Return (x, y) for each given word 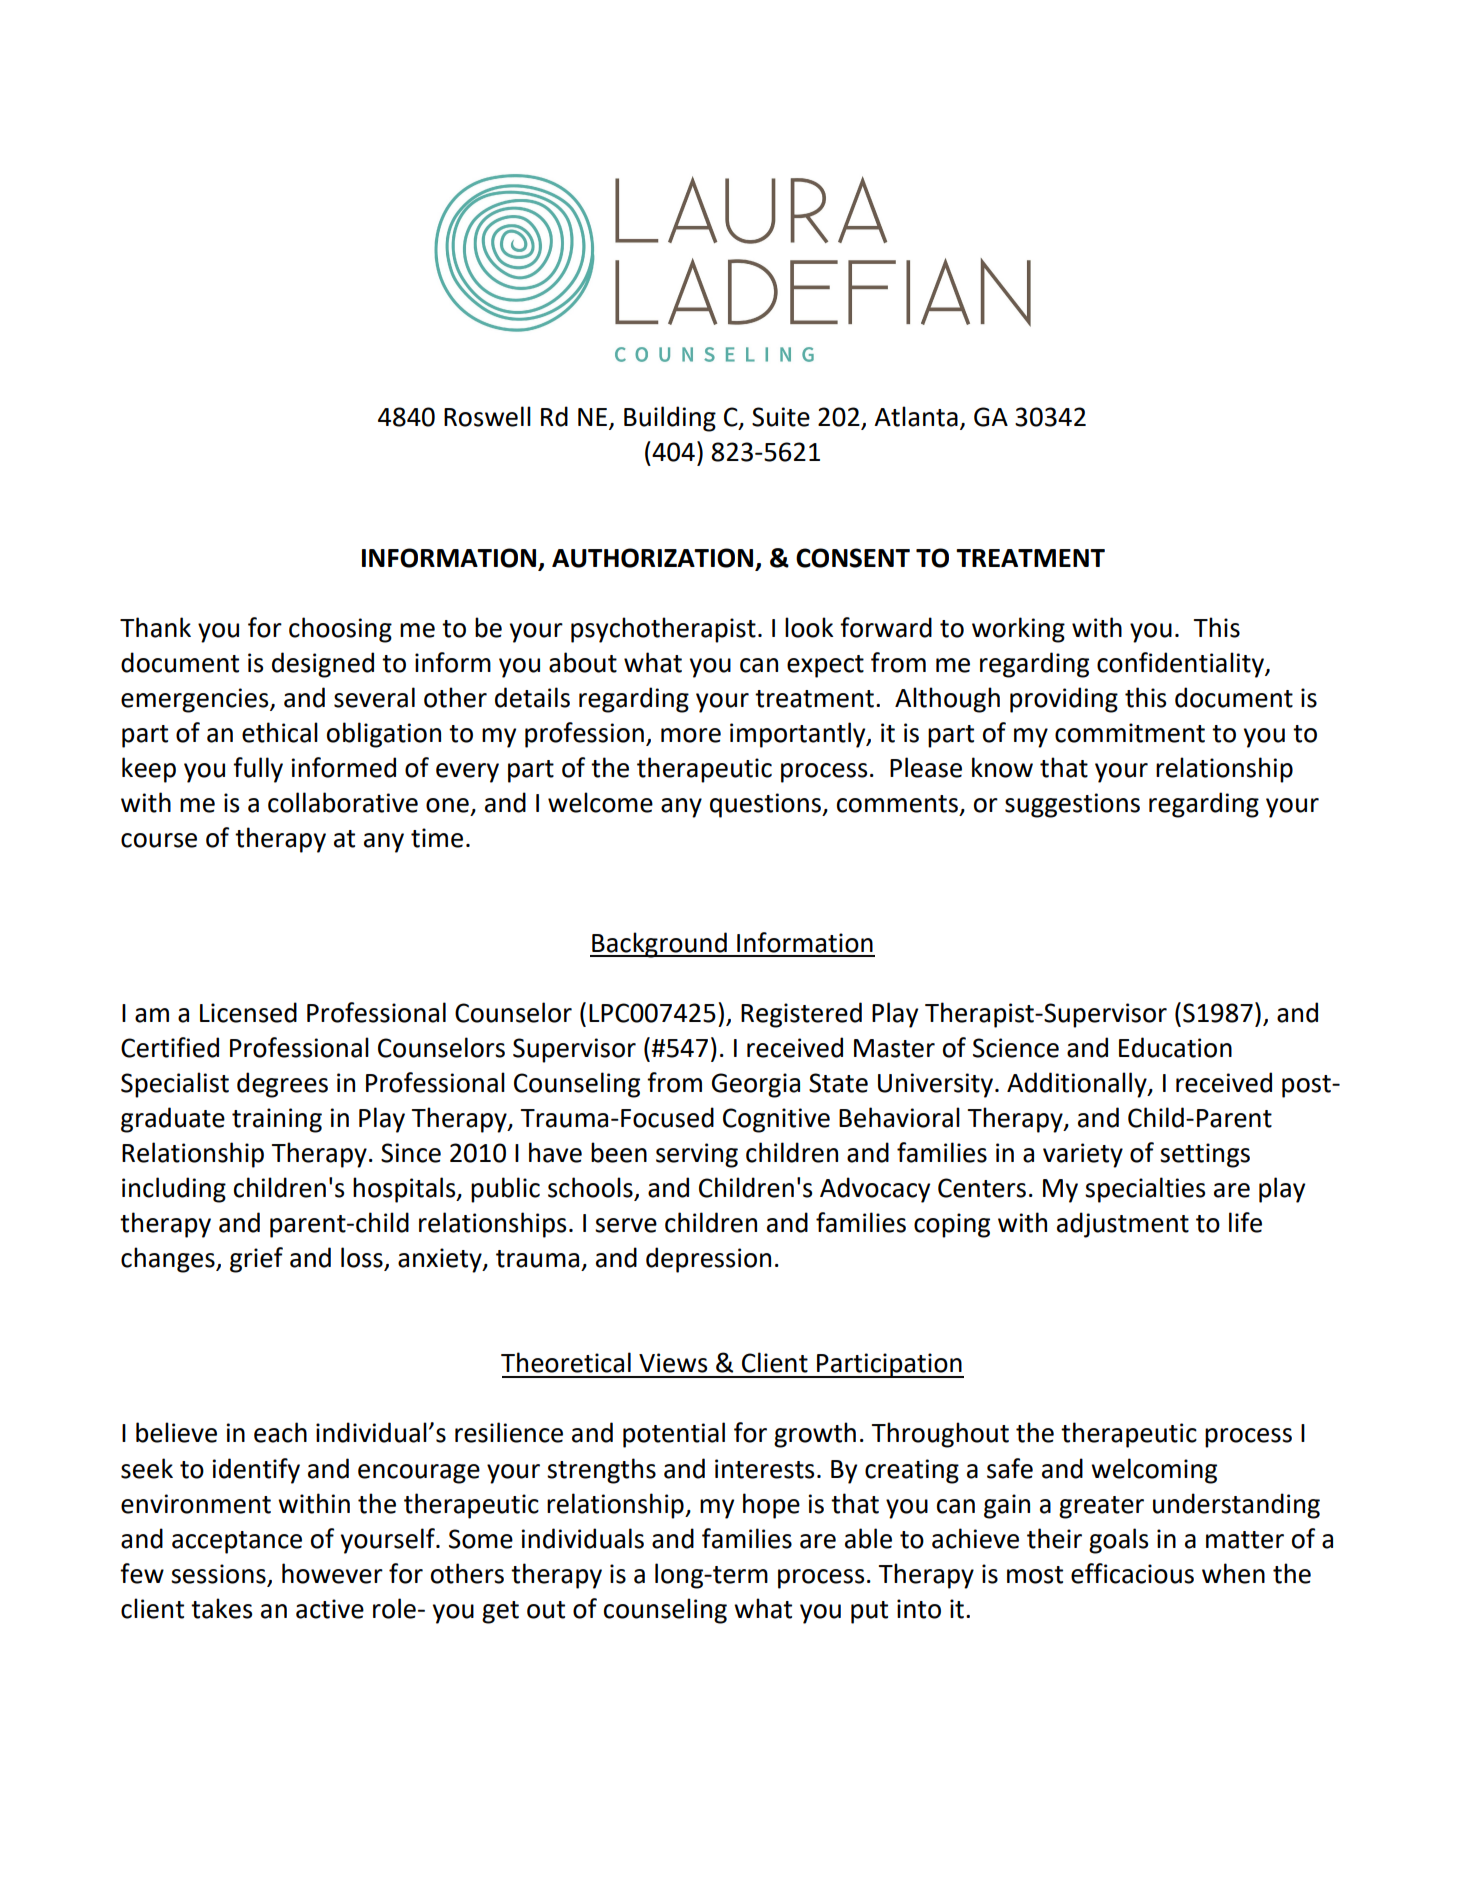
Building (670, 419)
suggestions (1072, 805)
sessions (219, 1575)
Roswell (487, 416)
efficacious (1132, 1573)
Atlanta (916, 416)
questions (766, 805)
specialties (1145, 1190)
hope (771, 1506)
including (174, 1190)
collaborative (343, 802)
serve (626, 1225)
